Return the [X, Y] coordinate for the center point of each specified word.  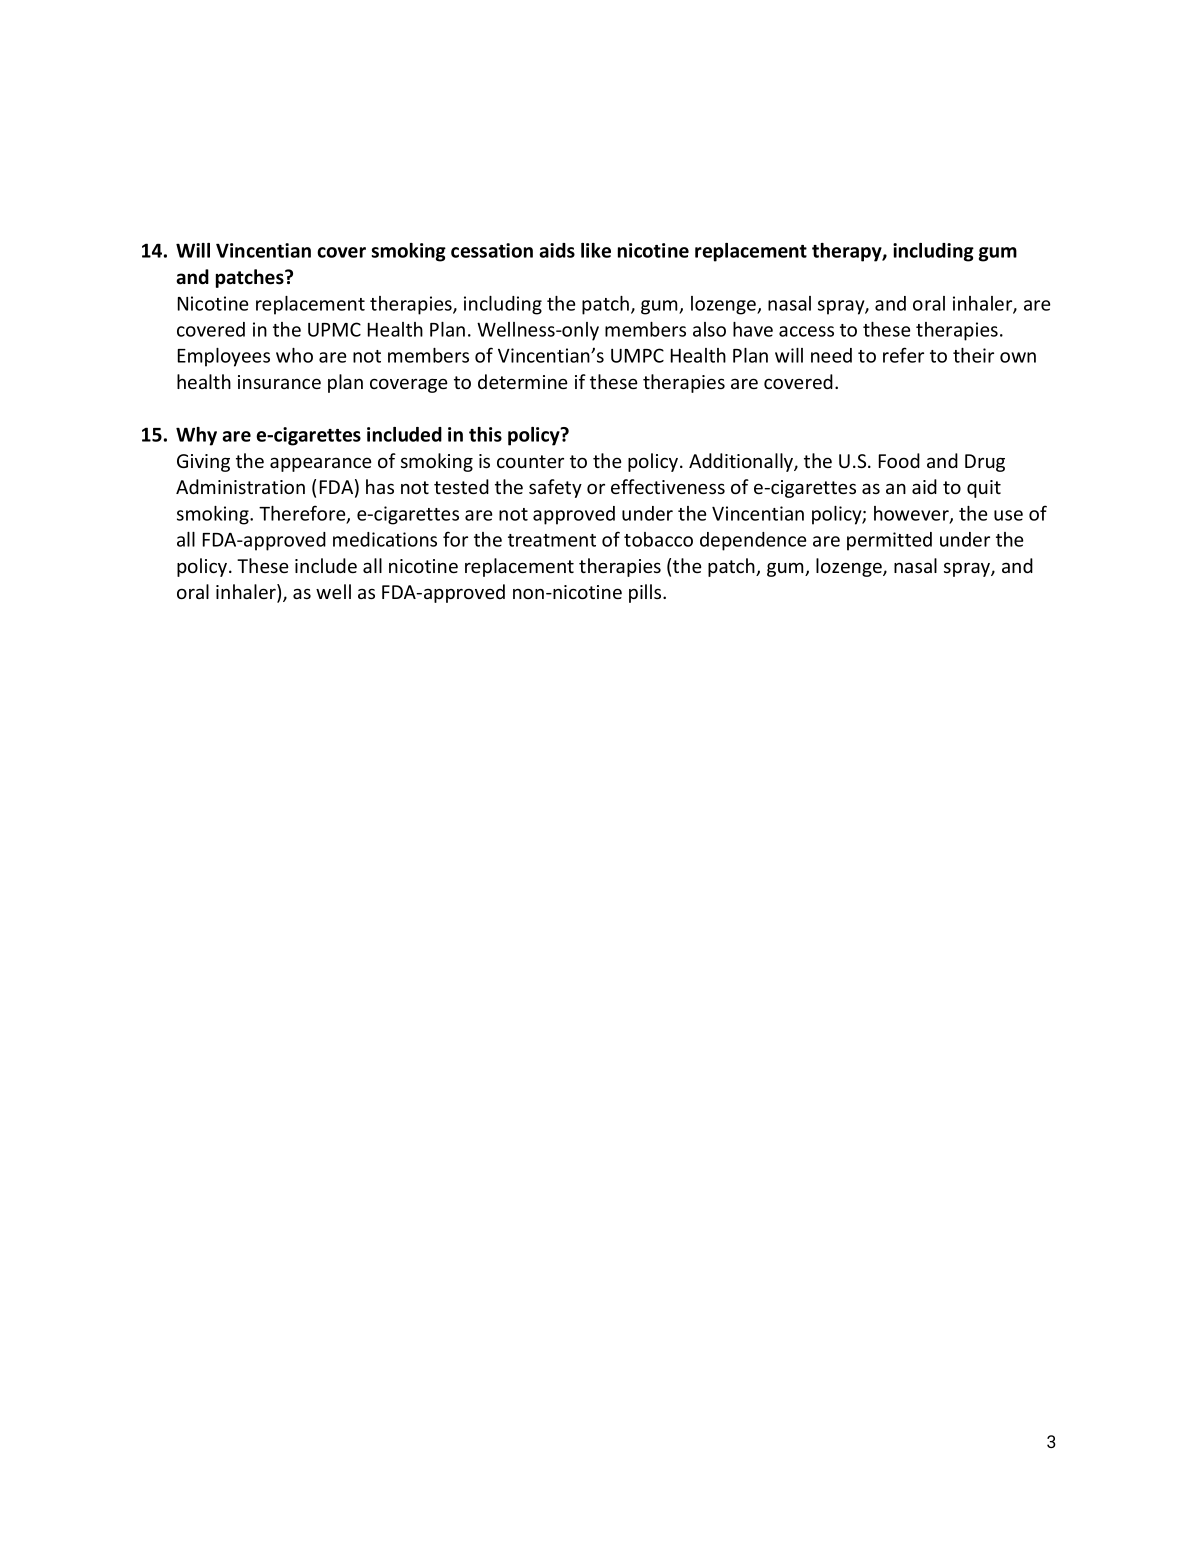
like [596, 250]
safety [555, 488]
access [806, 331]
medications [385, 539]
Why [196, 436]
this [485, 434]
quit [984, 489]
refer [903, 355]
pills [646, 593]
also [709, 329]
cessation [492, 250]
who [294, 355]
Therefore [303, 514]
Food [899, 460]
